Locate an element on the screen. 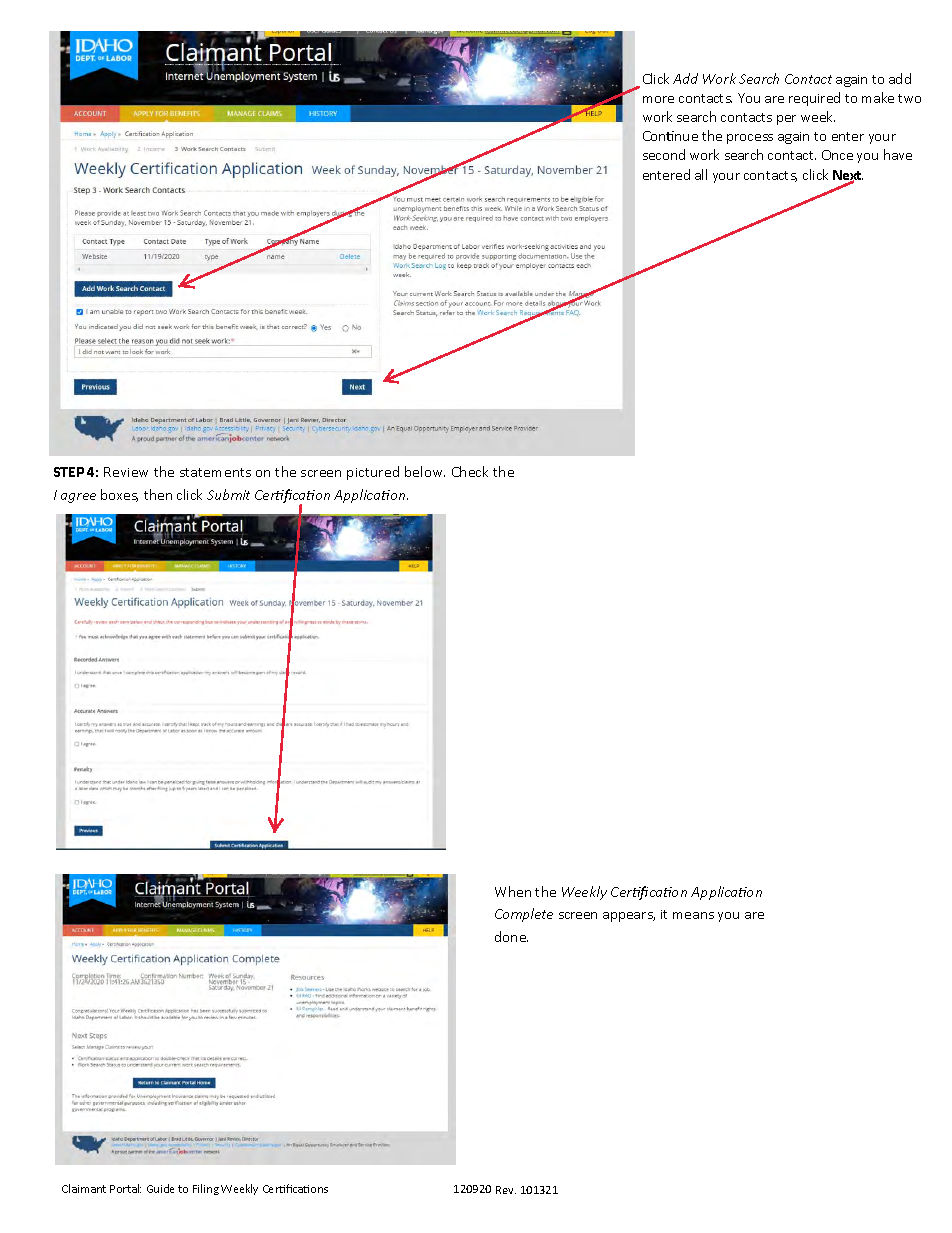 This screenshot has height=1233, width=952. Next is located at coordinates (848, 176).
